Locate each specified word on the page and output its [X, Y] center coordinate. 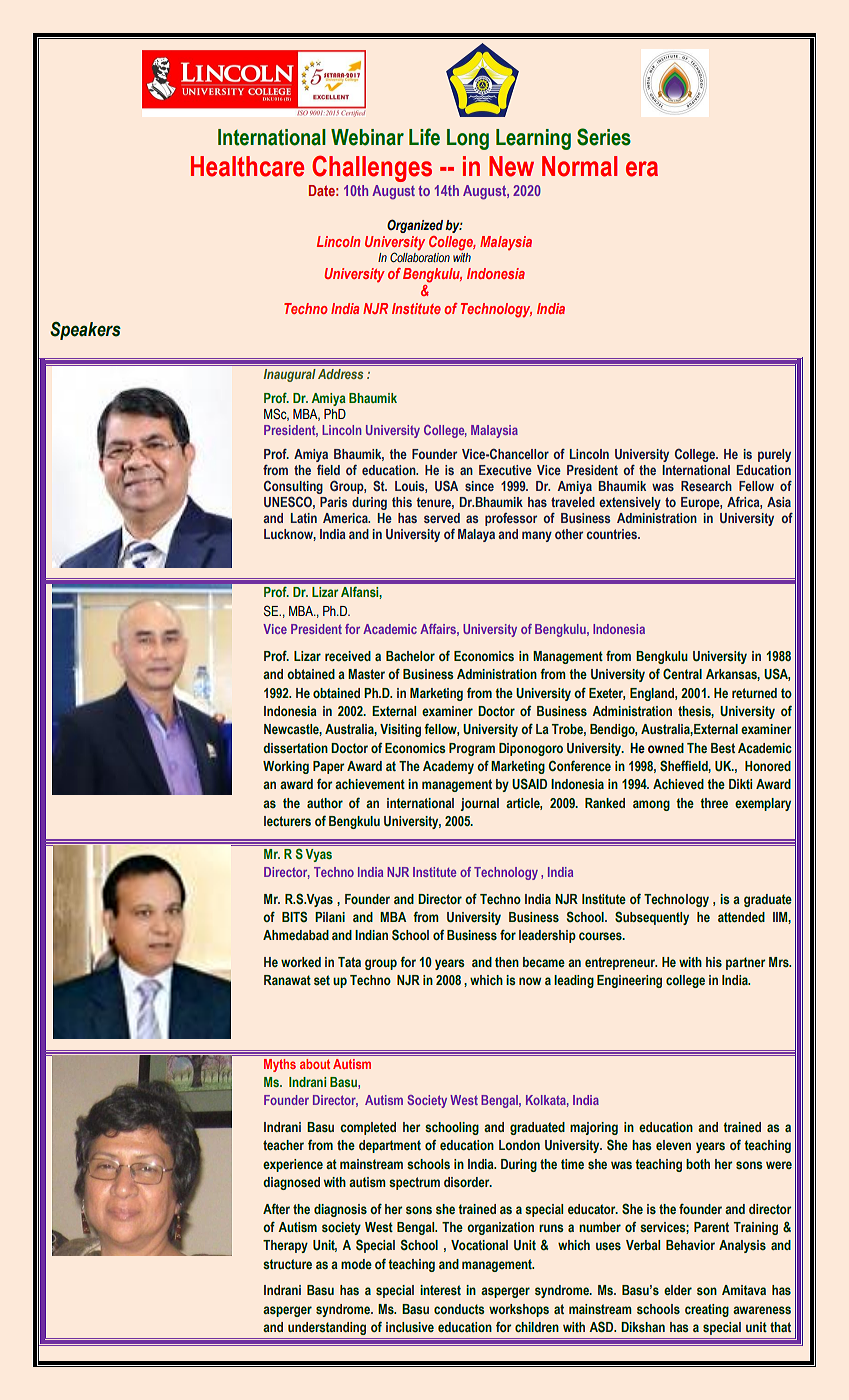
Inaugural [290, 375]
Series [604, 137]
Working [286, 767]
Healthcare [247, 166]
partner [746, 963]
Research [706, 486]
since [479, 486]
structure [287, 1264]
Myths [280, 1065]
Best [723, 748]
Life [424, 137]
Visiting [400, 730]
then [507, 962]
